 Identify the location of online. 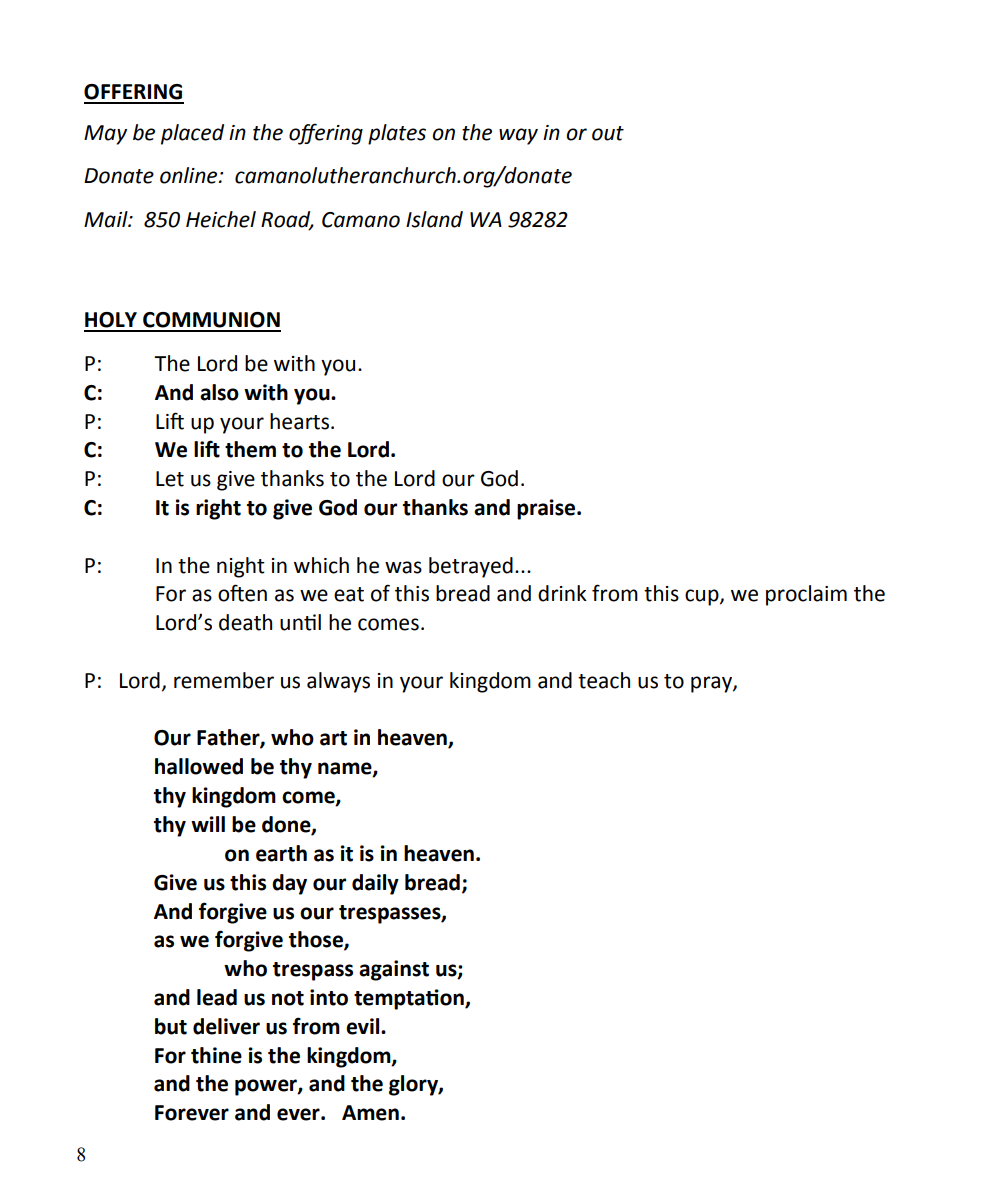
(190, 175).
